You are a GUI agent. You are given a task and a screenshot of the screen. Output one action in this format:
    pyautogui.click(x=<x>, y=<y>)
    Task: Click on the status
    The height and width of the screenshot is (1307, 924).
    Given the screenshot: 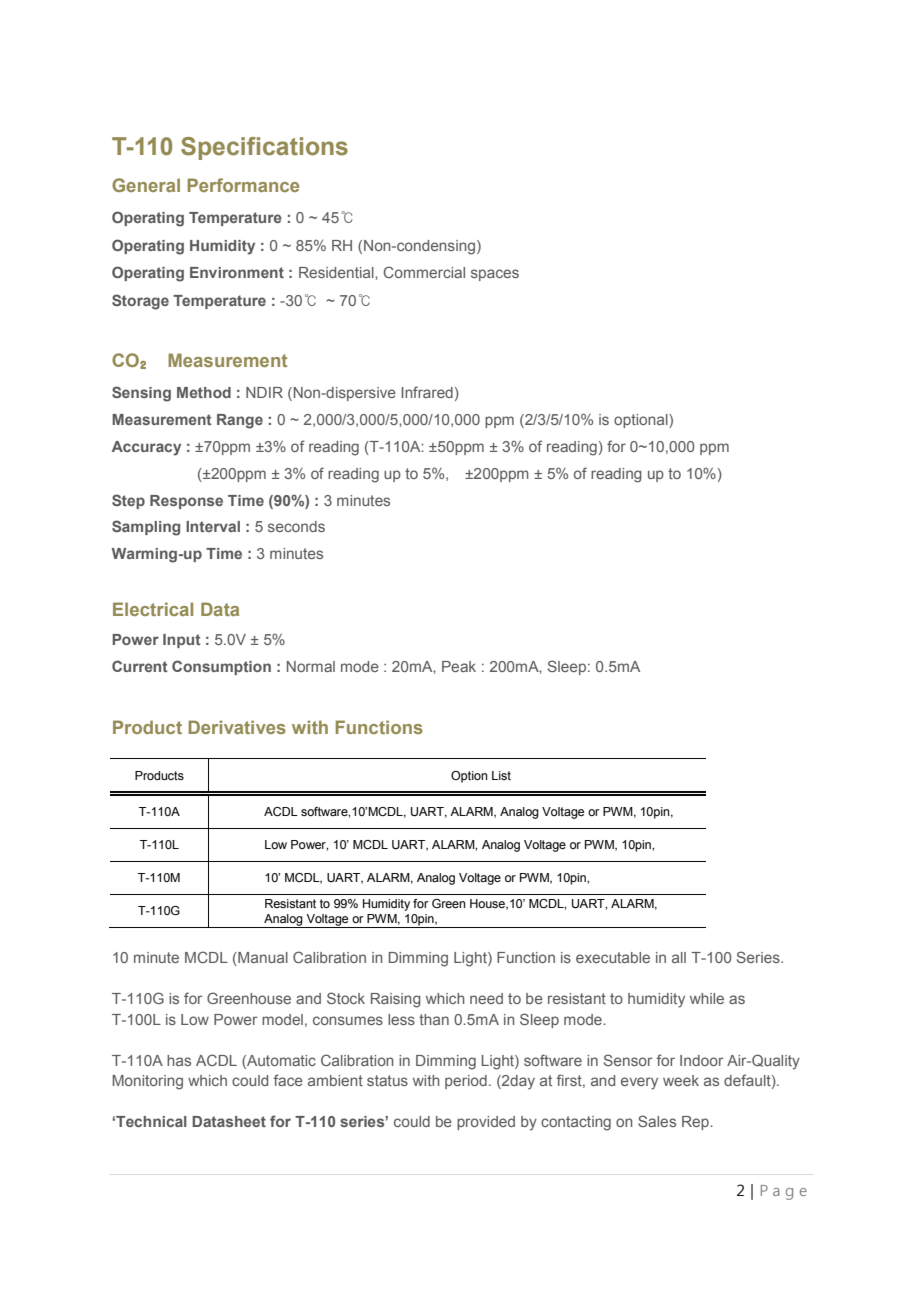 What is the action you would take?
    pyautogui.click(x=387, y=1080)
